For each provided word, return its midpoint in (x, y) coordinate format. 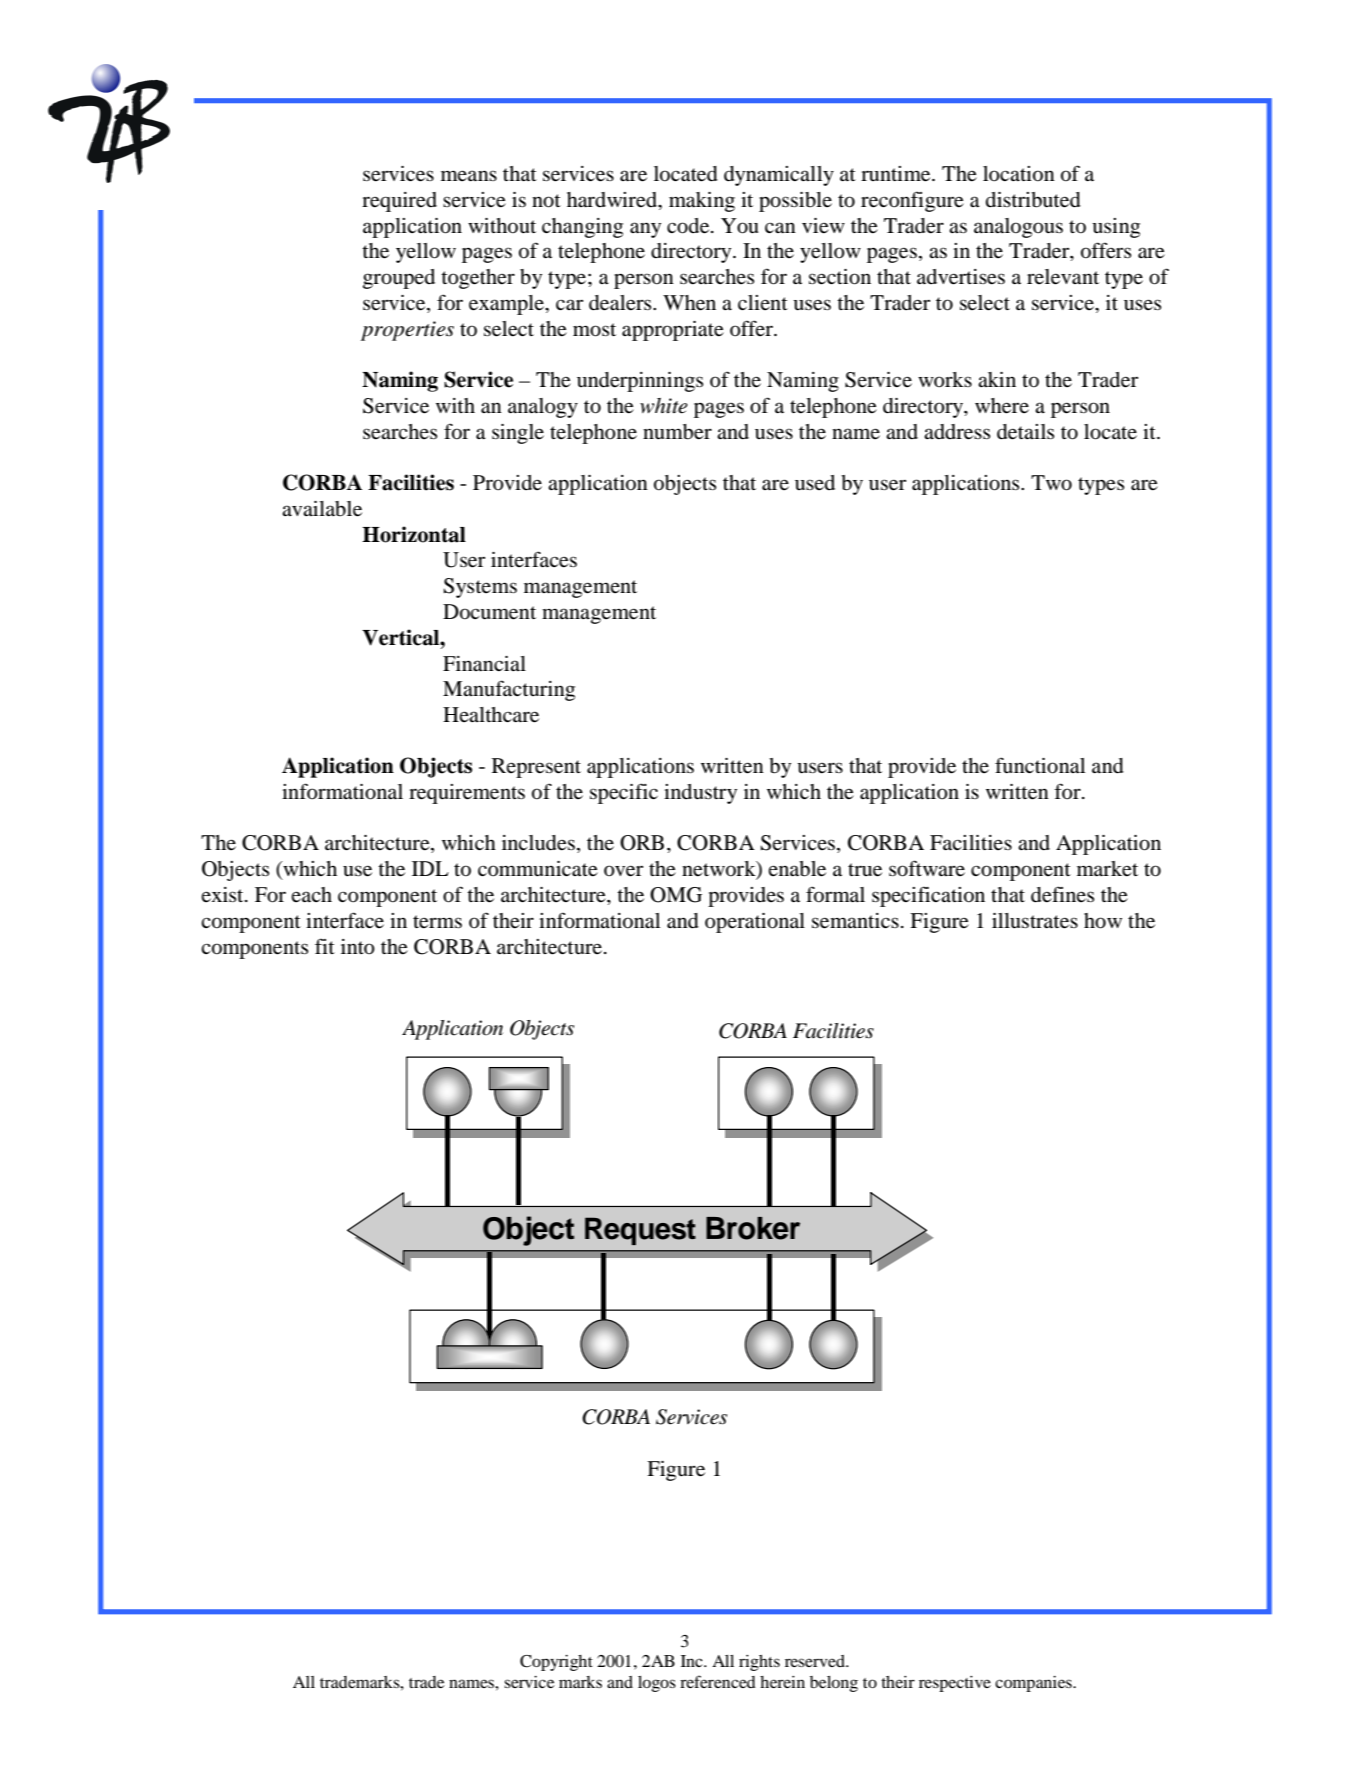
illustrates (1035, 921)
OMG (676, 895)
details (1025, 432)
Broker (753, 1228)
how (1103, 921)
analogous (1018, 228)
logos (657, 1684)
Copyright (556, 1663)
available (322, 509)
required (399, 202)
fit (325, 946)
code (689, 226)
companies (1034, 1684)
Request (640, 1231)
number (677, 432)
